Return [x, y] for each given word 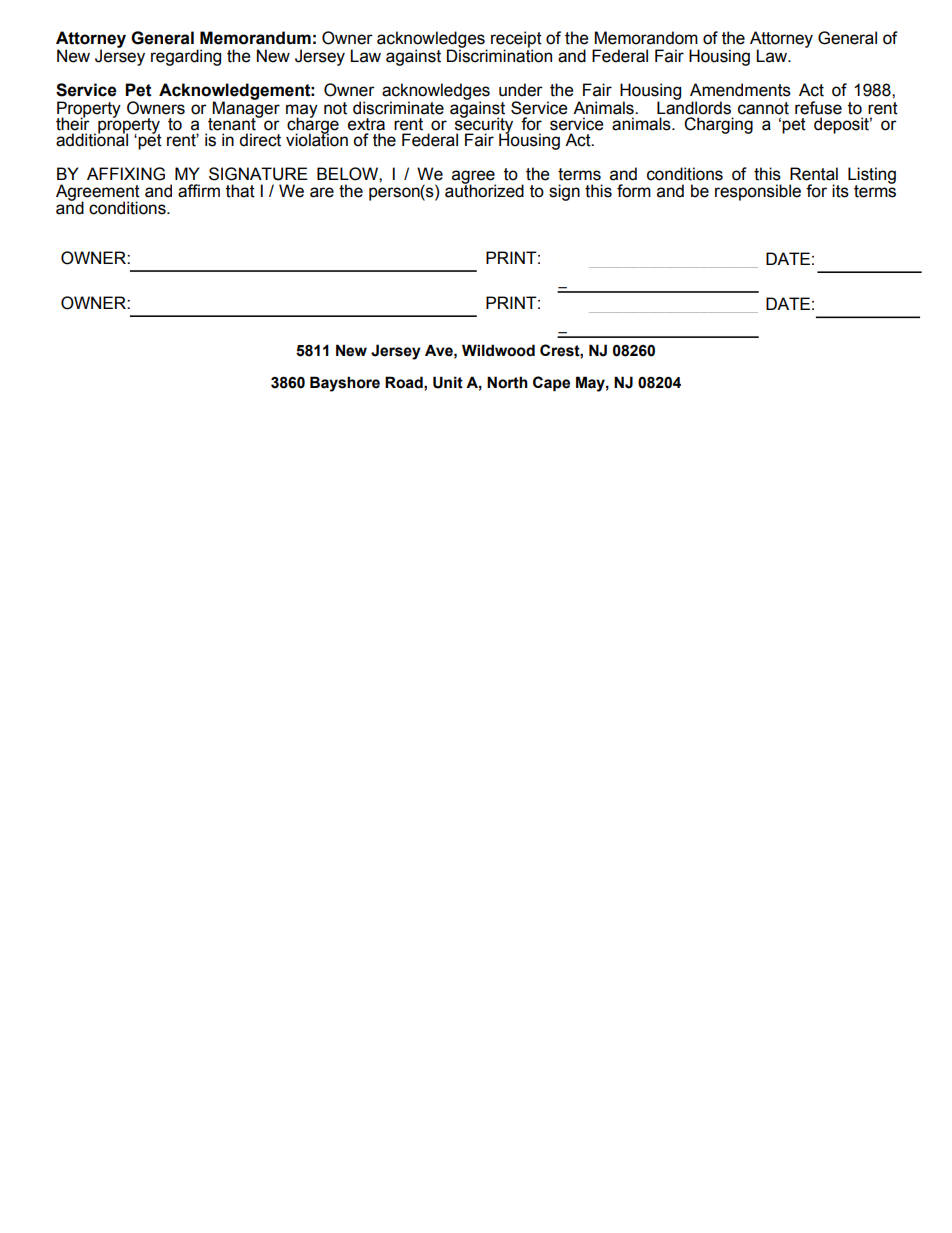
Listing [872, 176]
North [507, 382]
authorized [484, 190]
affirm [199, 191]
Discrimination [499, 55]
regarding [186, 57]
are [322, 192]
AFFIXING [126, 174]
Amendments [740, 90]
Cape [551, 383]
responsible [758, 192]
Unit [448, 382]
